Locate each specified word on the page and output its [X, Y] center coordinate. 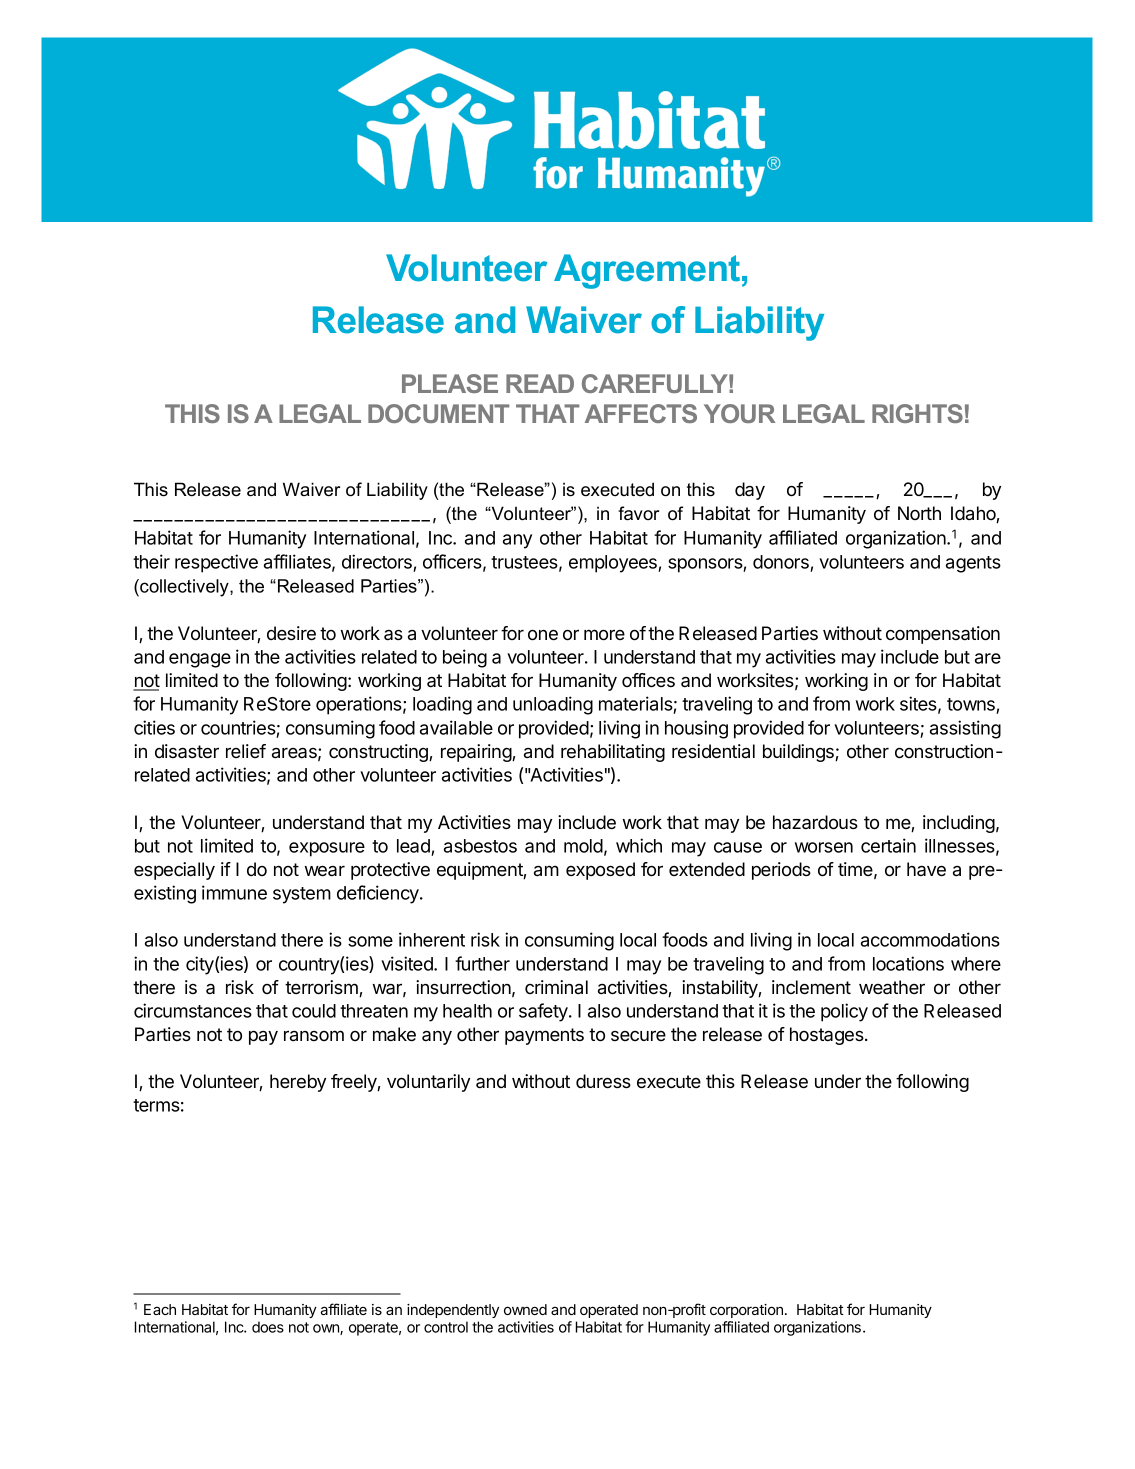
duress [603, 1081]
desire [291, 633]
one [543, 635]
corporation [746, 1311]
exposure [327, 849]
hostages [828, 1036]
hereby [298, 1083]
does [268, 1327]
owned [525, 1309]
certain [888, 845]
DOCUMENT [438, 413]
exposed [600, 871]
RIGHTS [917, 413]
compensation [943, 635]
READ [540, 383]
